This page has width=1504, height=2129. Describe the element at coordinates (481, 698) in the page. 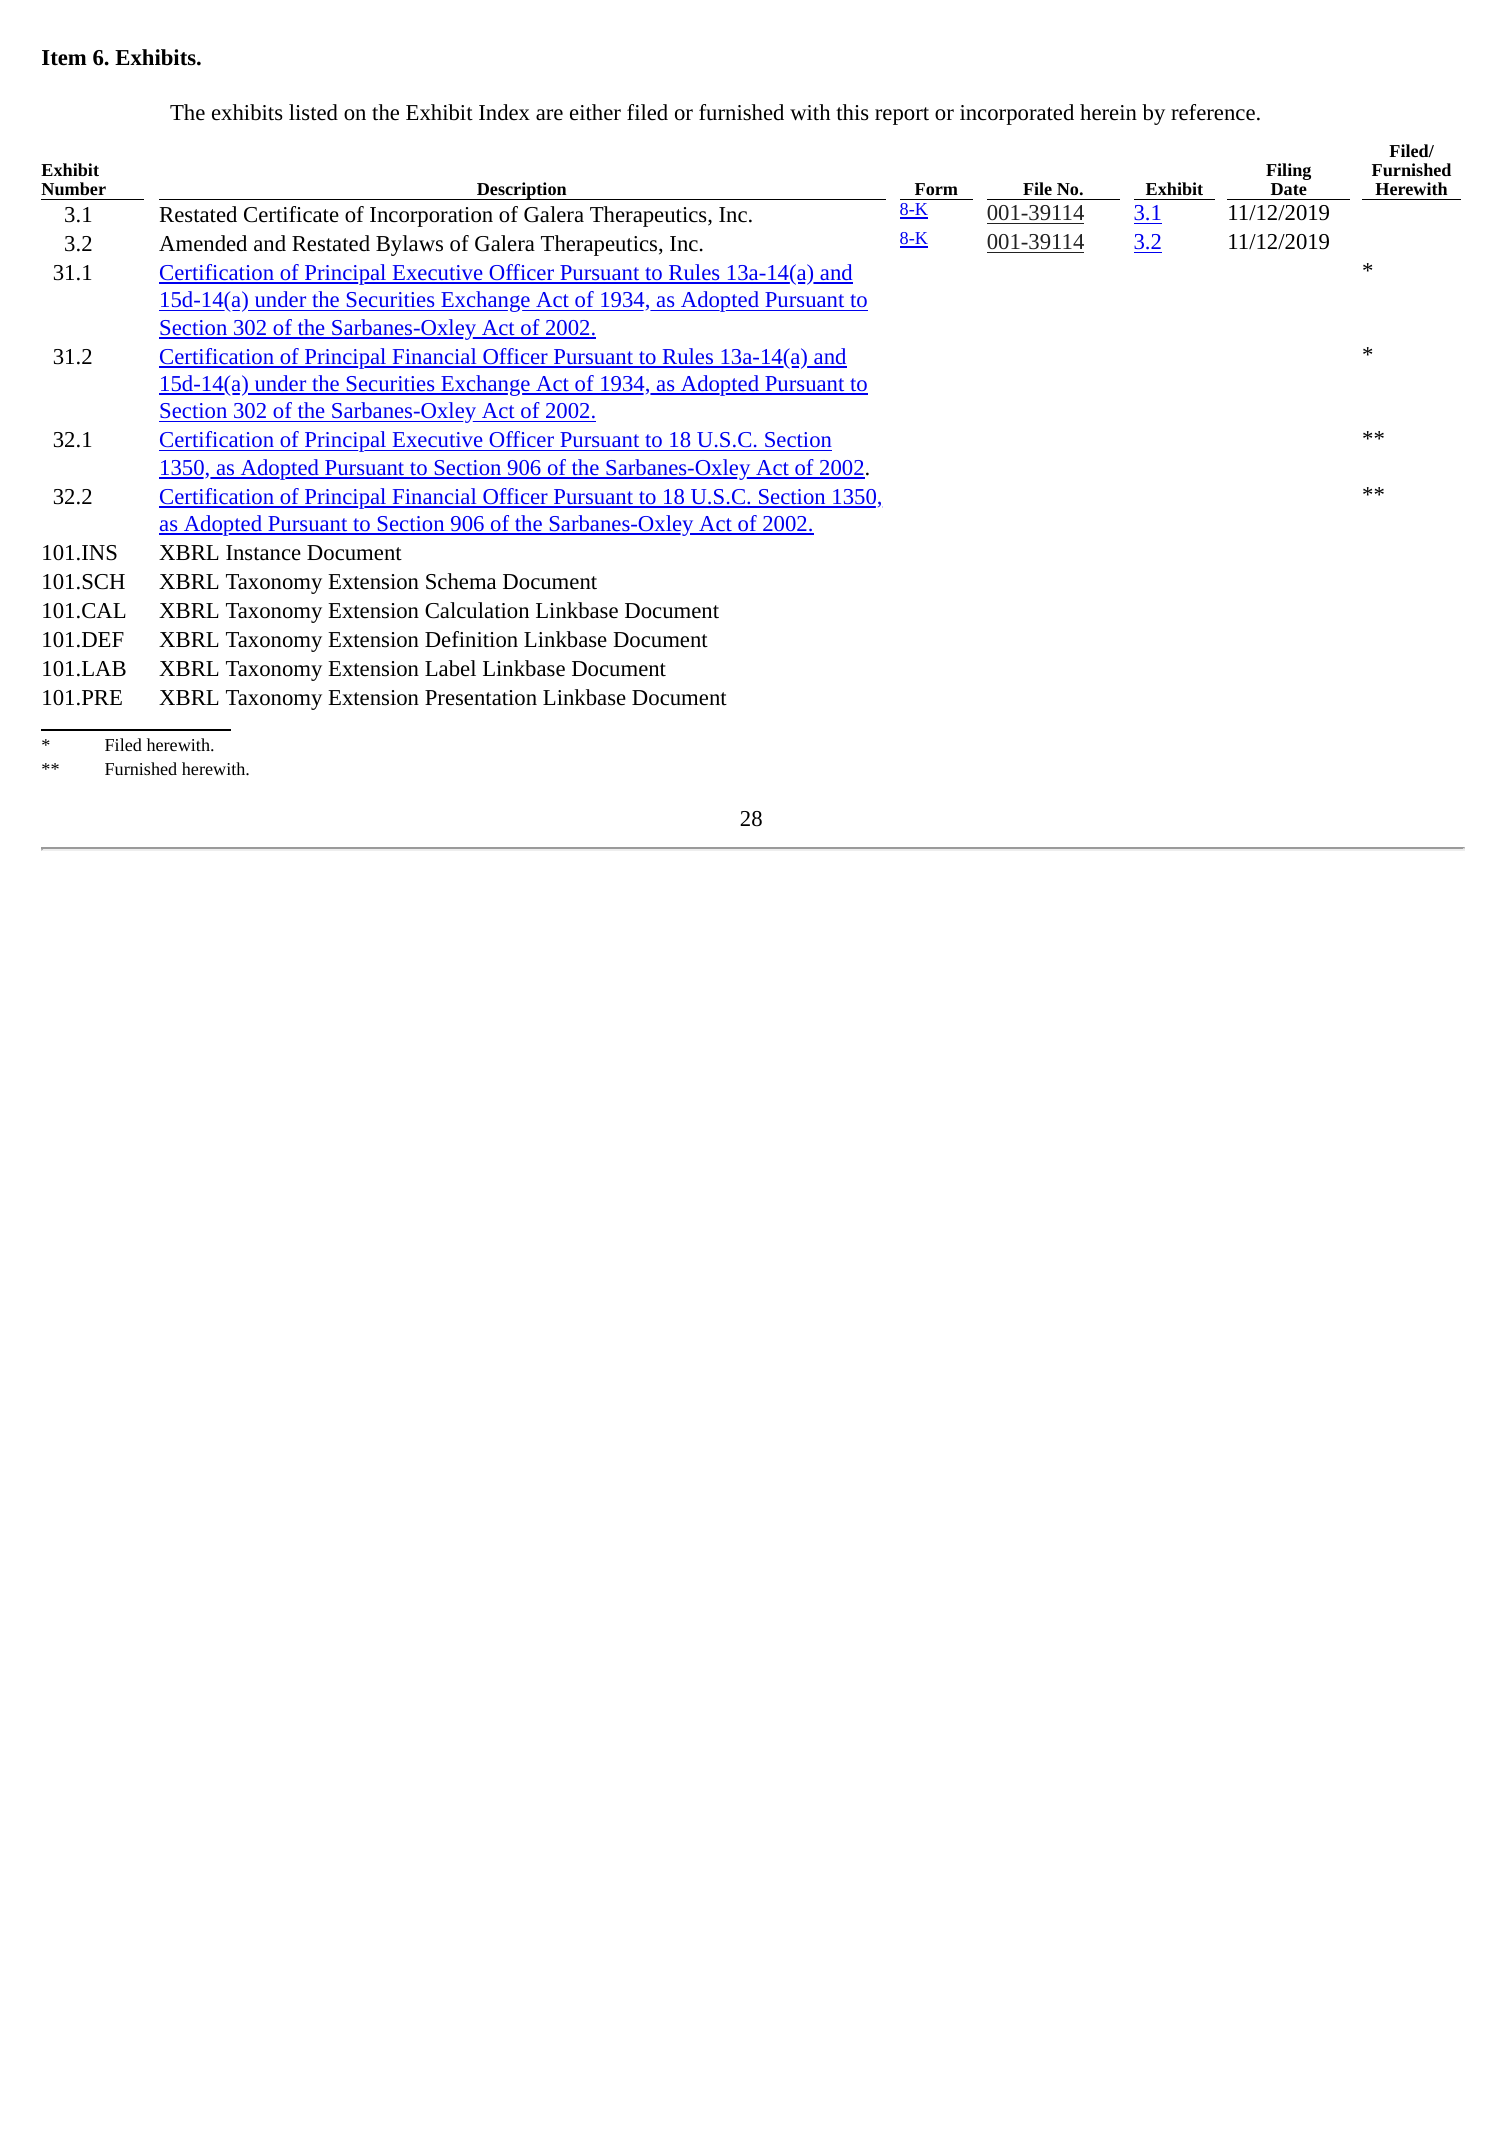

I see `Presentation` at that location.
